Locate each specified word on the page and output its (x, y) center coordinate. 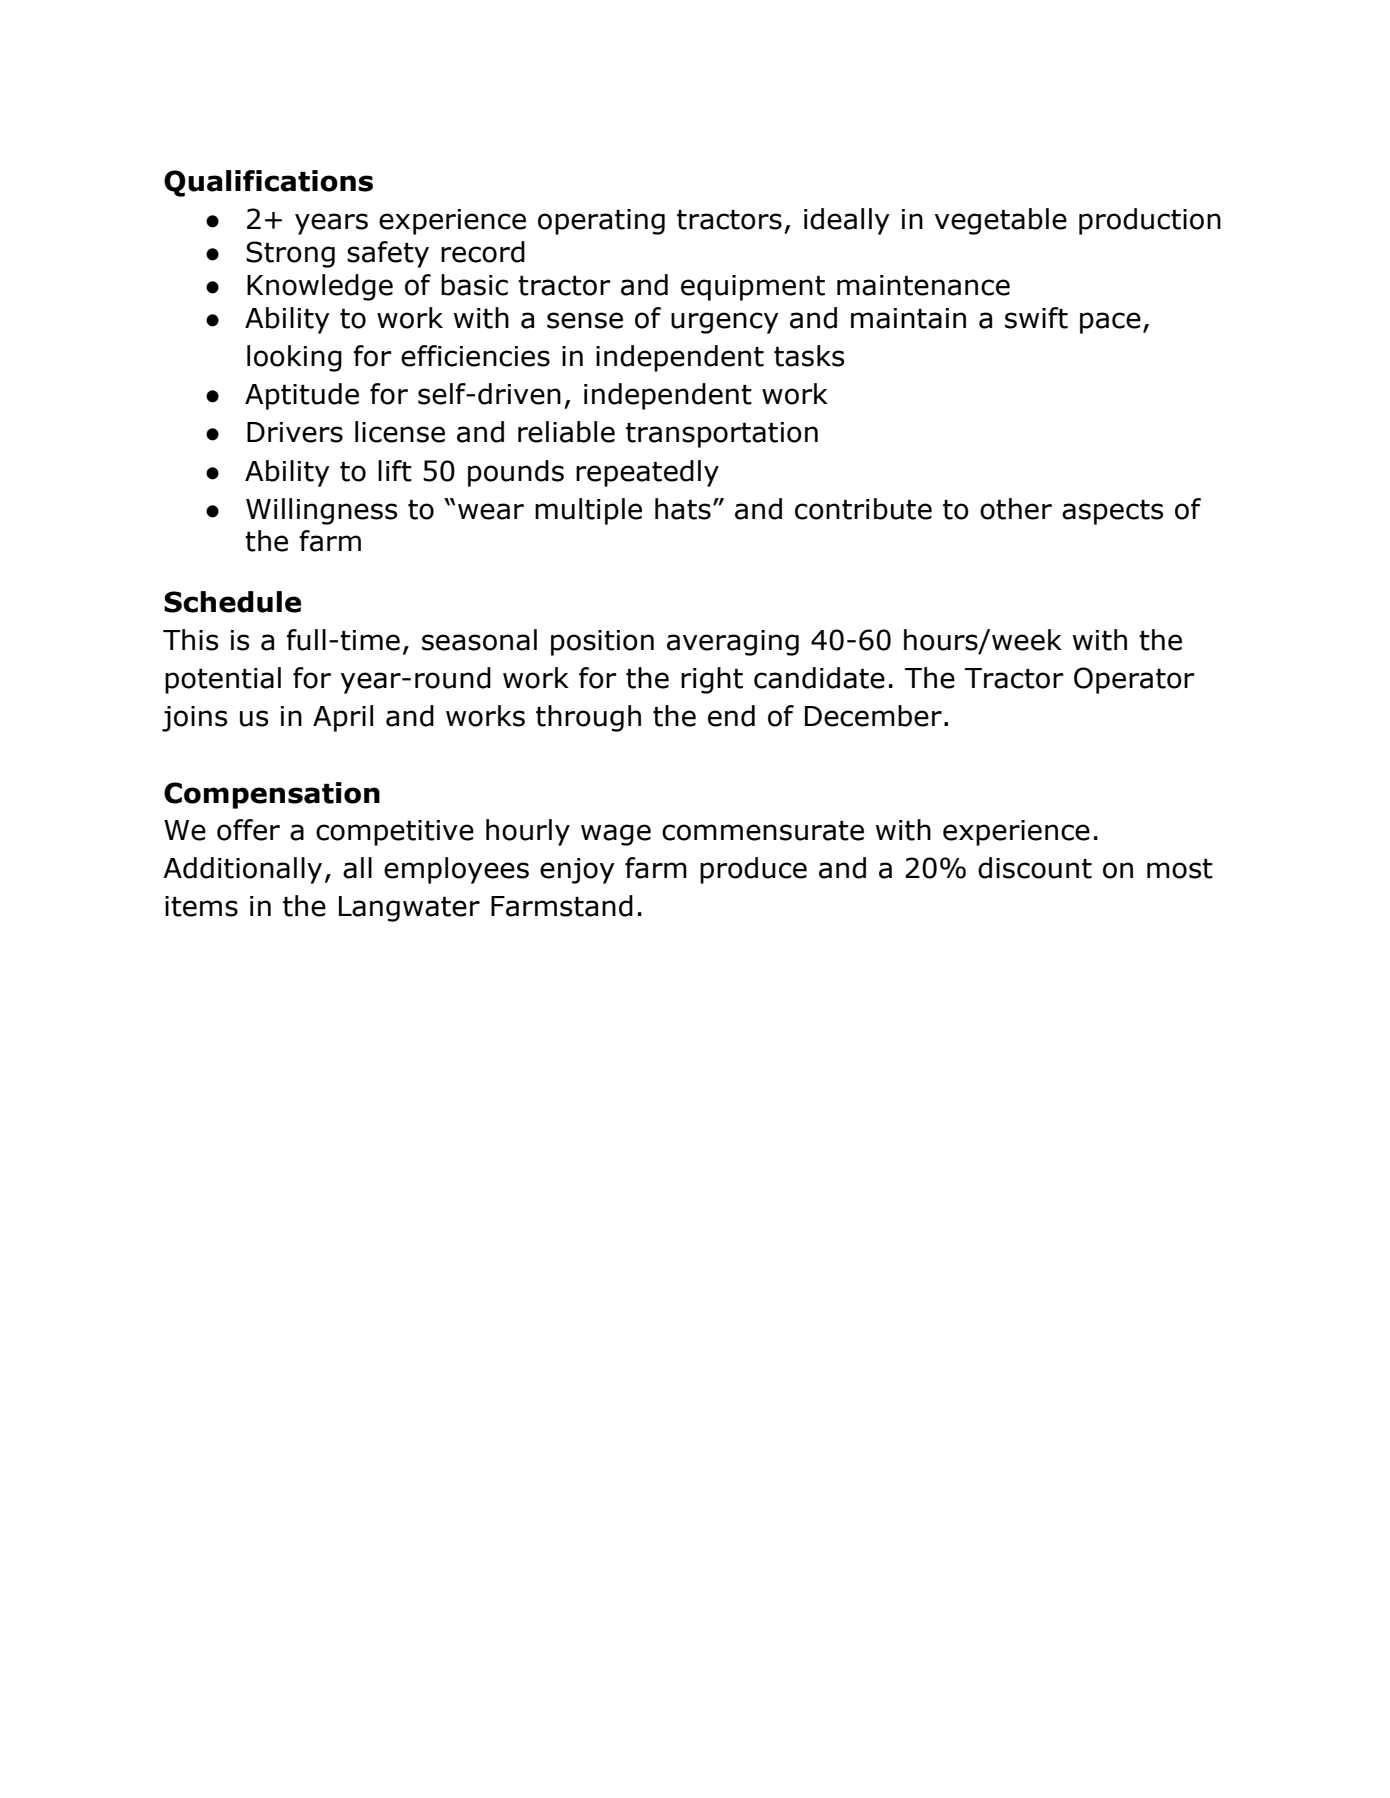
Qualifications (268, 183)
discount (1035, 868)
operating (601, 222)
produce (753, 870)
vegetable (1001, 221)
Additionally (242, 870)
